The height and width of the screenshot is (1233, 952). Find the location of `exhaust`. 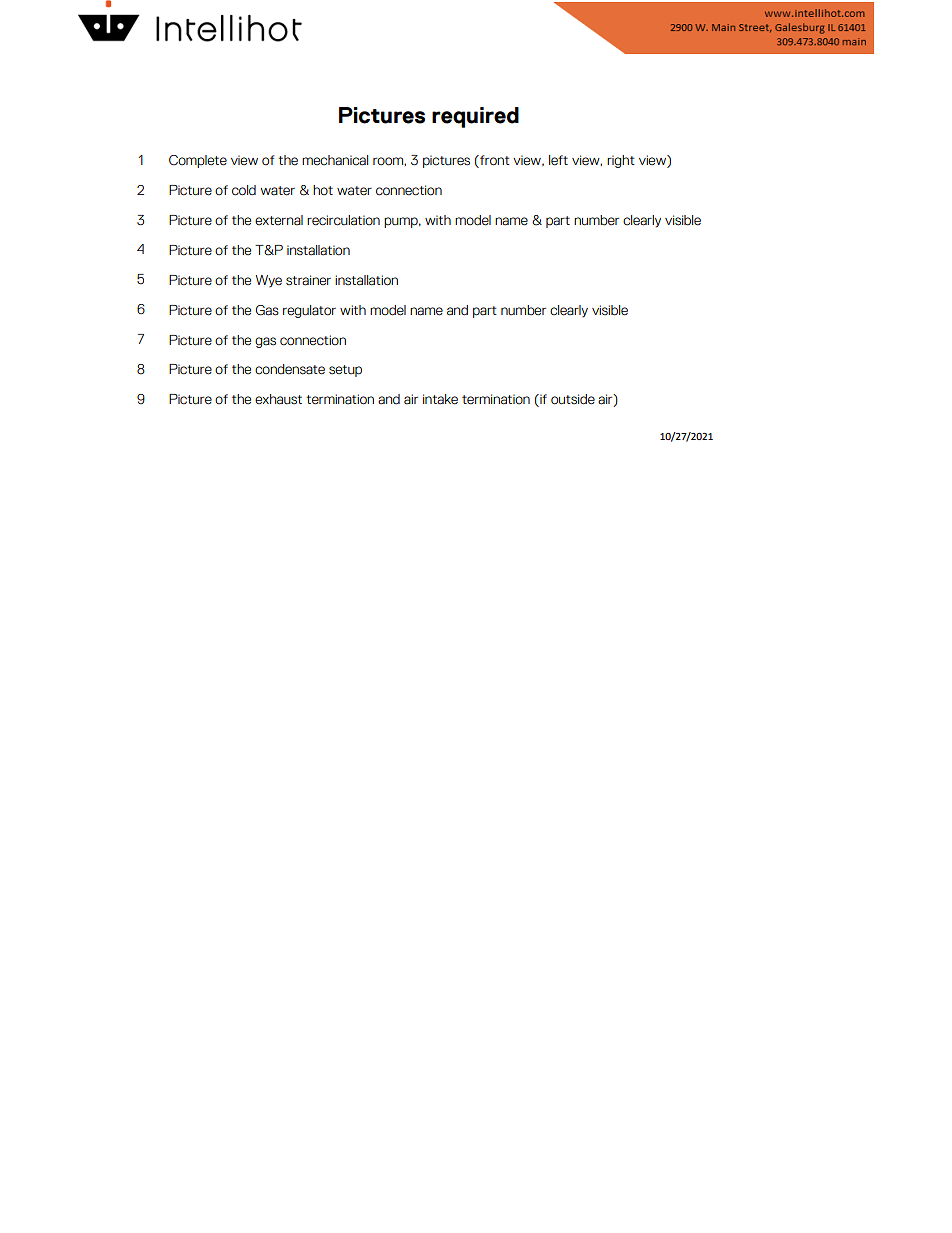

exhaust is located at coordinates (278, 399).
